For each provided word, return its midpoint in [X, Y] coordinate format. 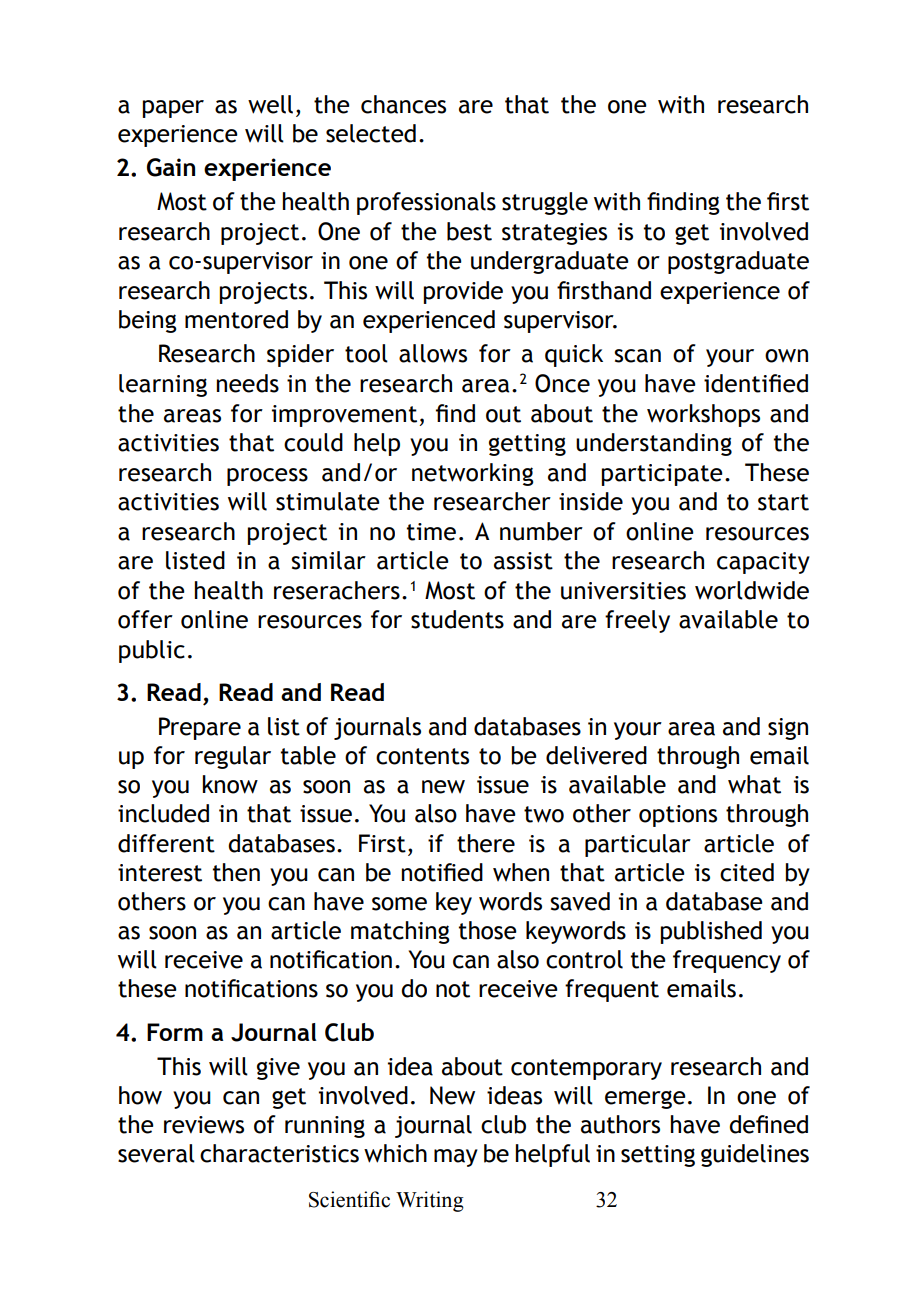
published [711, 932]
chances [403, 104]
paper [173, 109]
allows [433, 353]
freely [637, 621]
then [236, 872]
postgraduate [738, 262]
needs [248, 383]
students [457, 619]
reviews [204, 1125]
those [488, 930]
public [152, 651]
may [456, 1158]
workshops [703, 415]
